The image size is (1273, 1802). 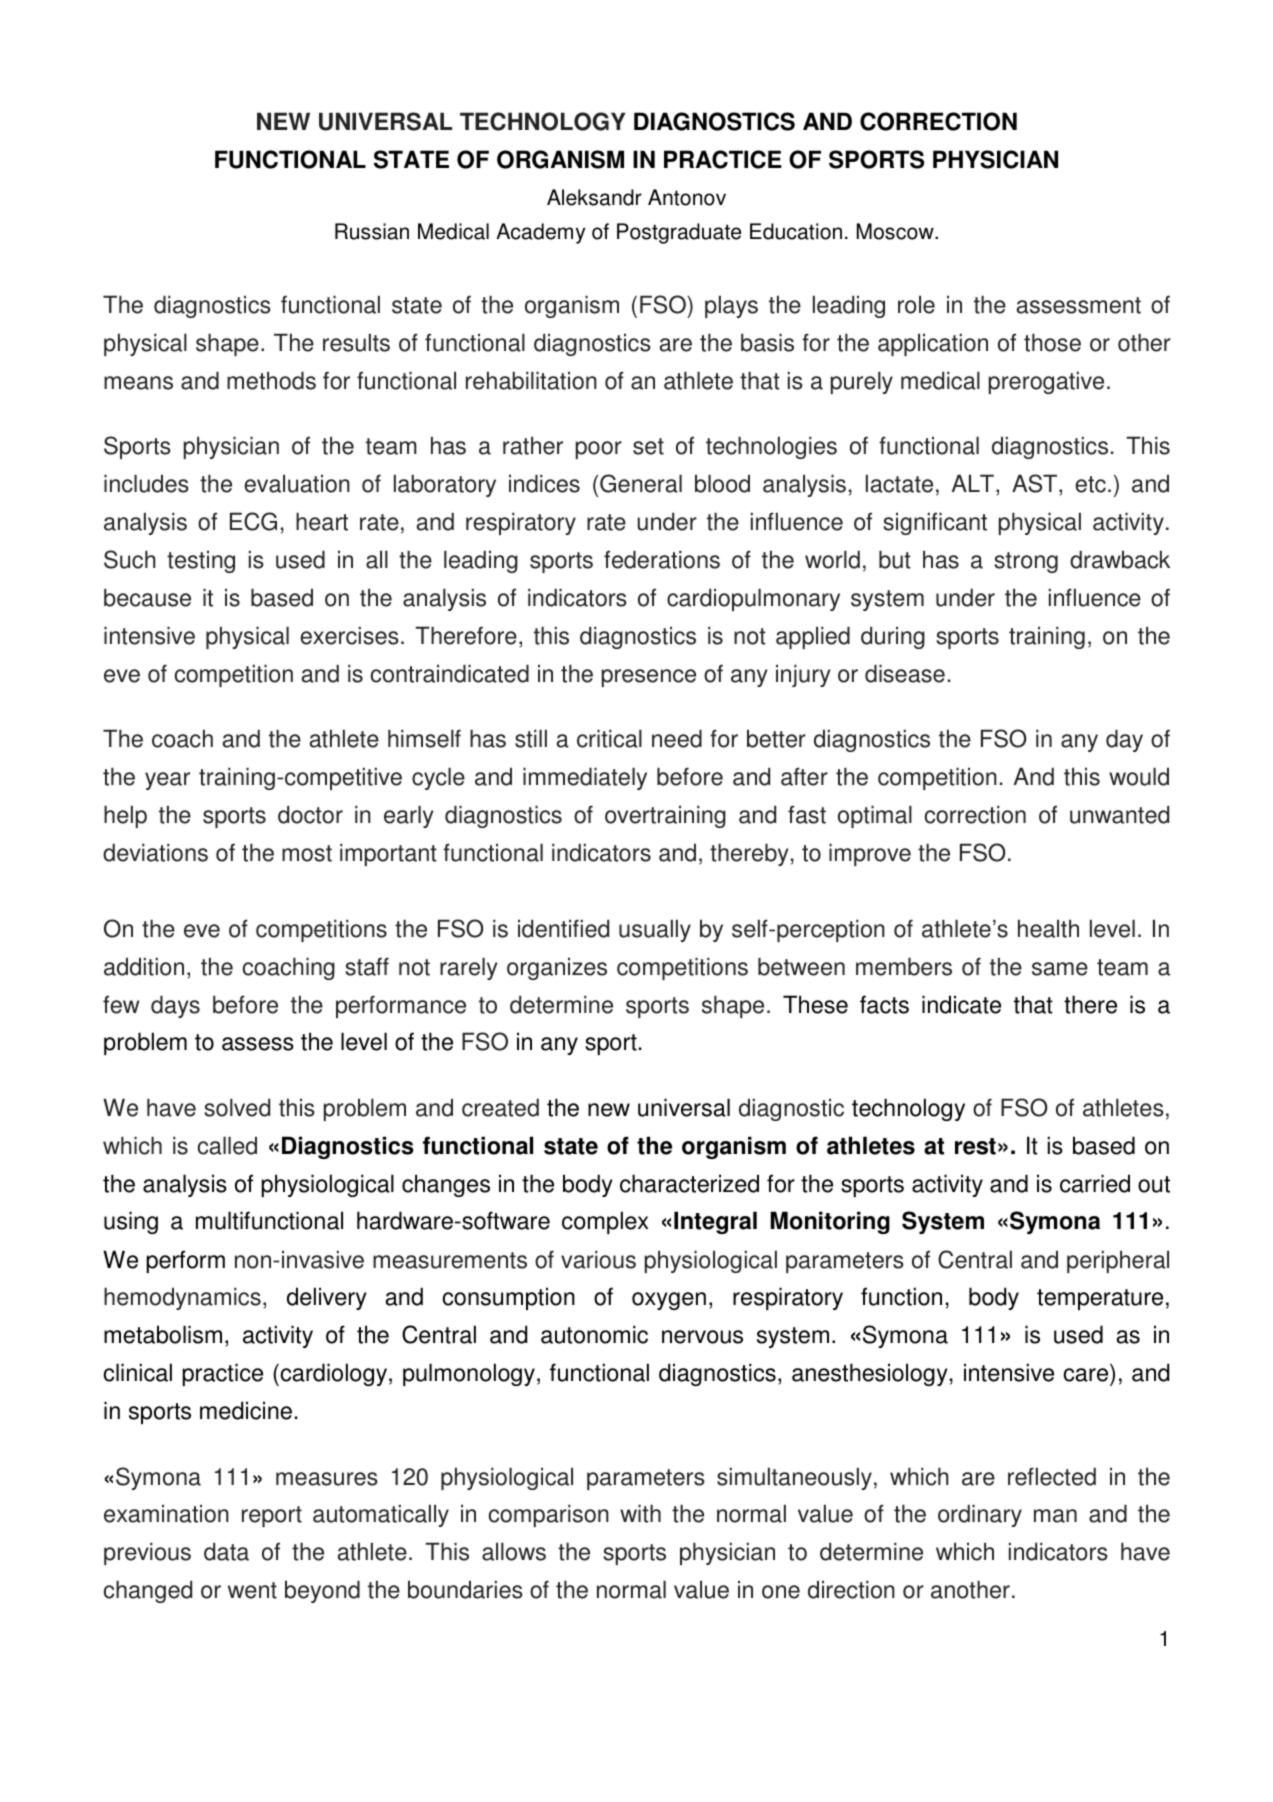 What do you see at coordinates (640, 1513) in the screenshot?
I see `with` at bounding box center [640, 1513].
